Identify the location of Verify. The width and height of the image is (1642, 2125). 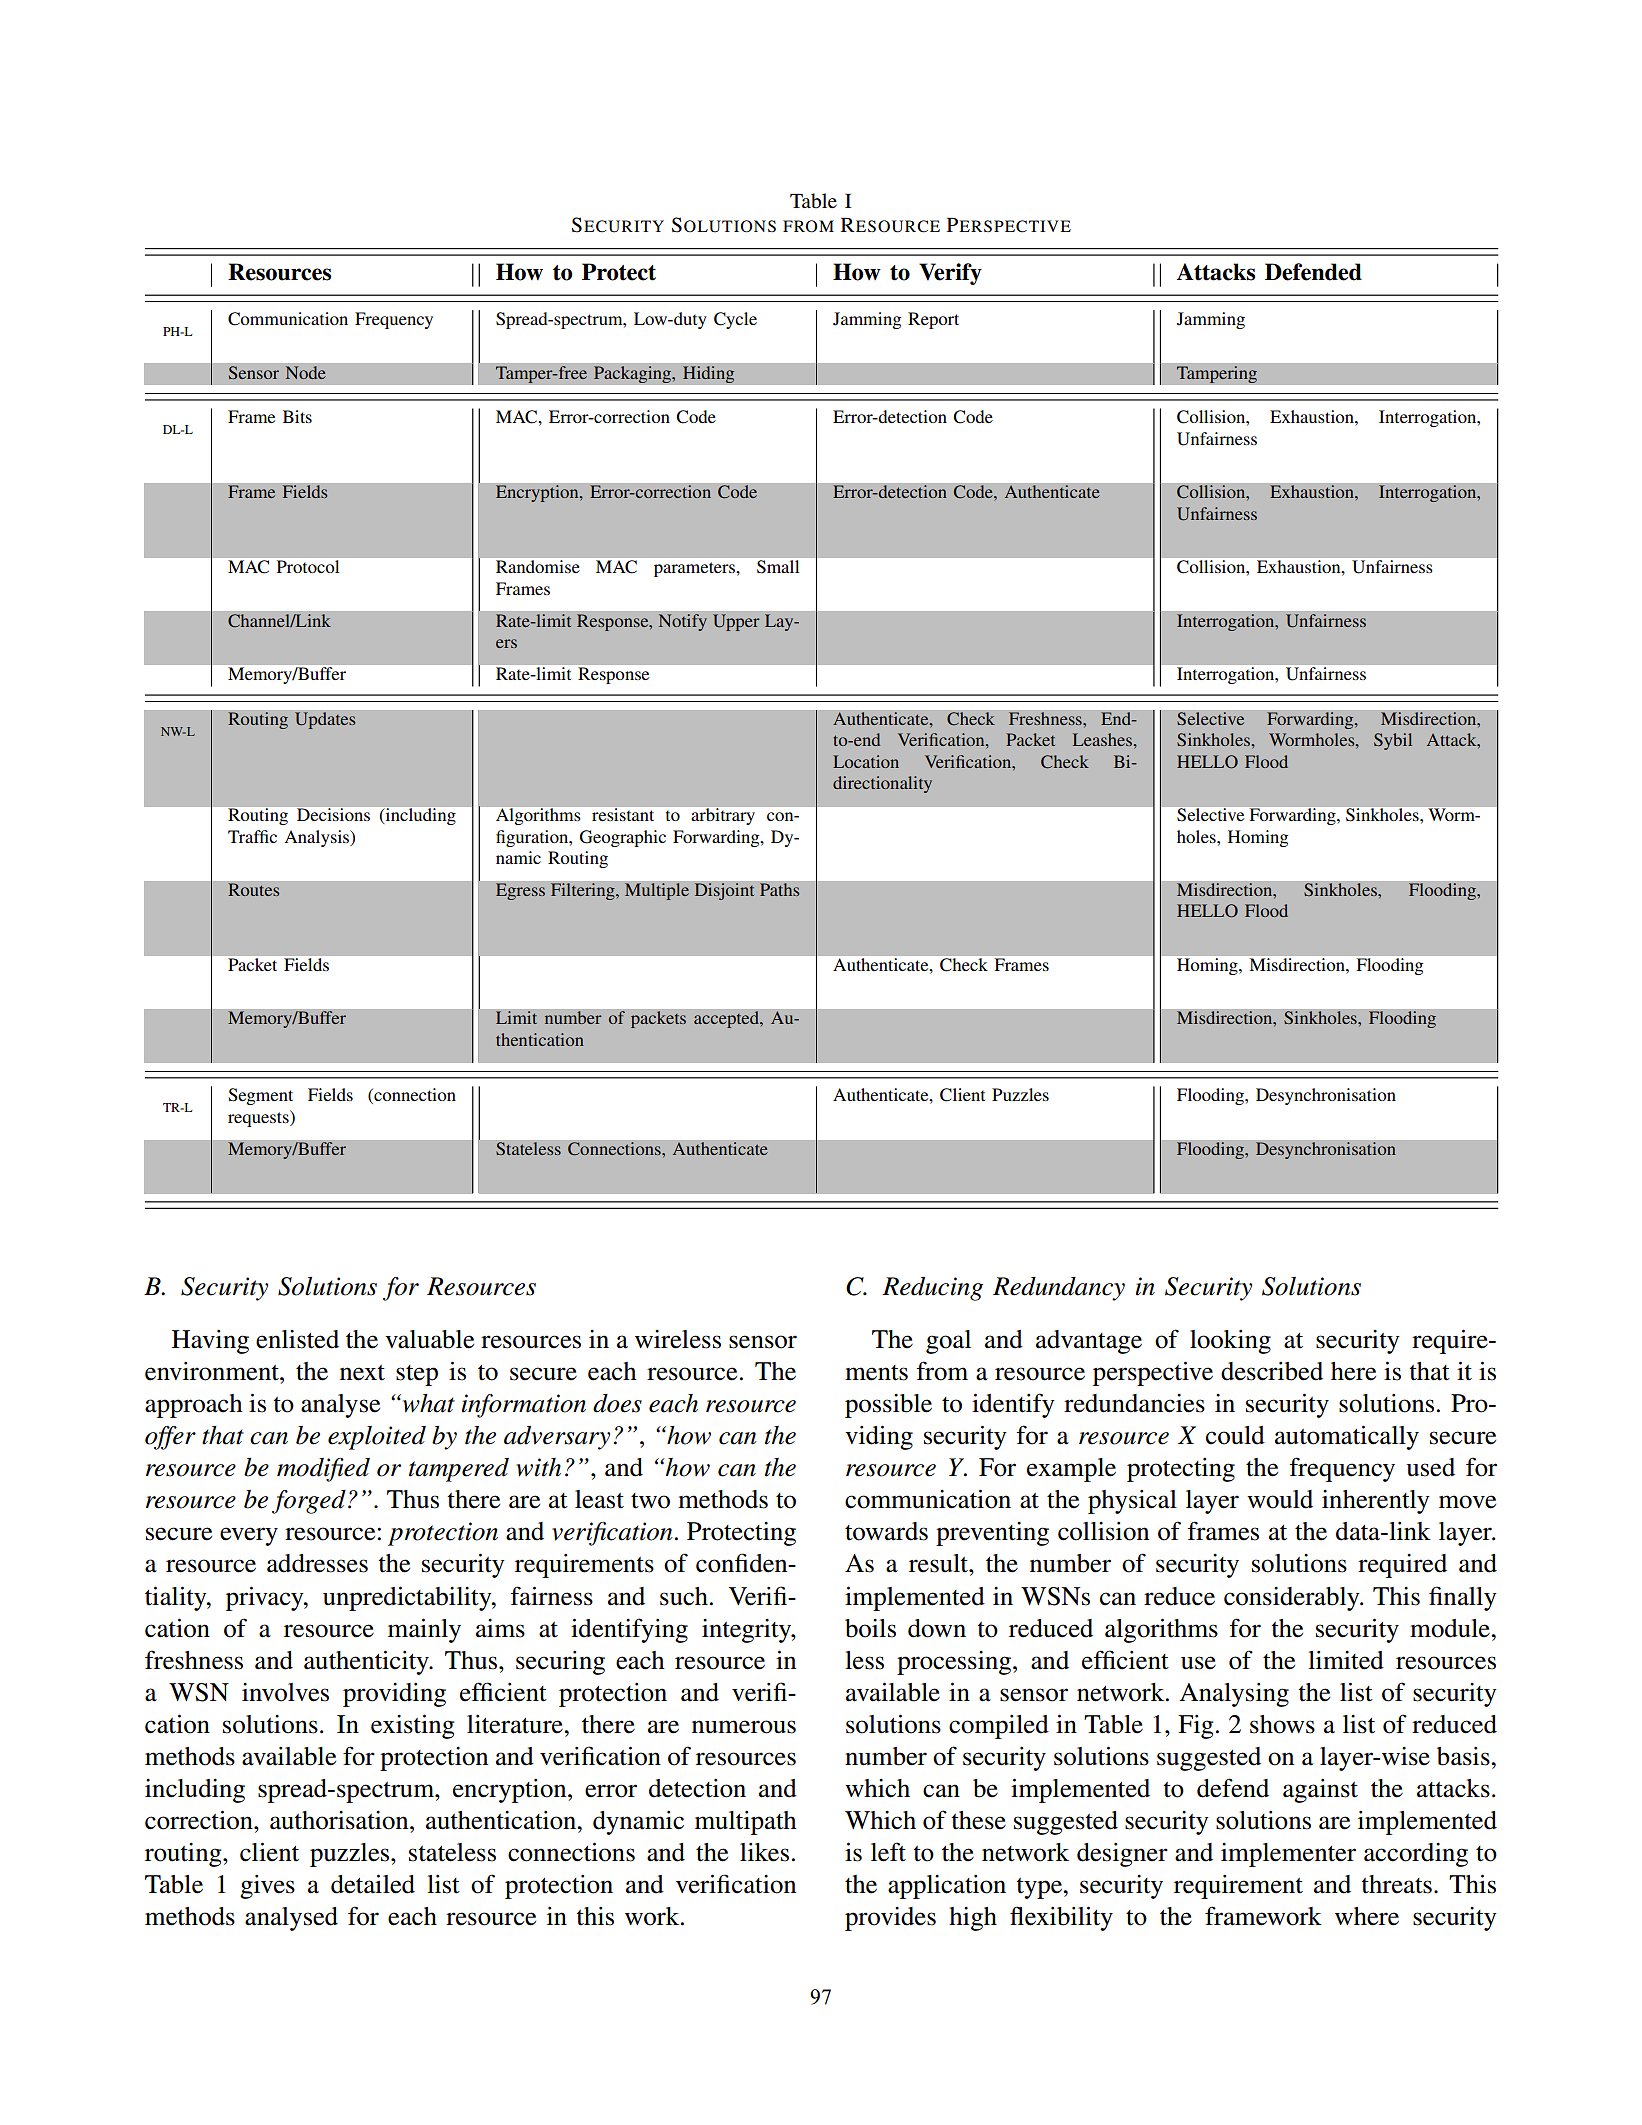
(950, 274).
